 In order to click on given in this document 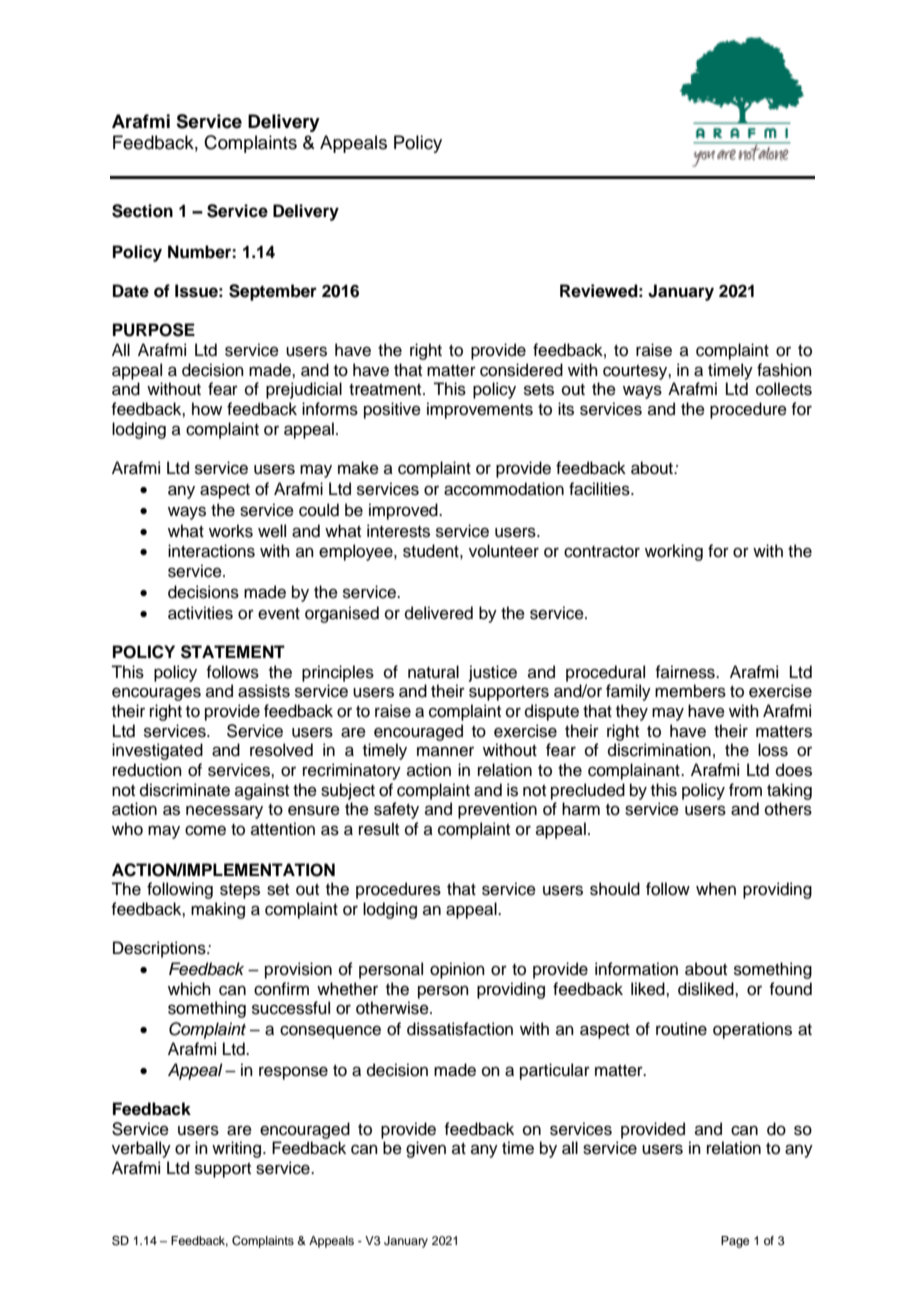, I will do `click(426, 1149)`.
